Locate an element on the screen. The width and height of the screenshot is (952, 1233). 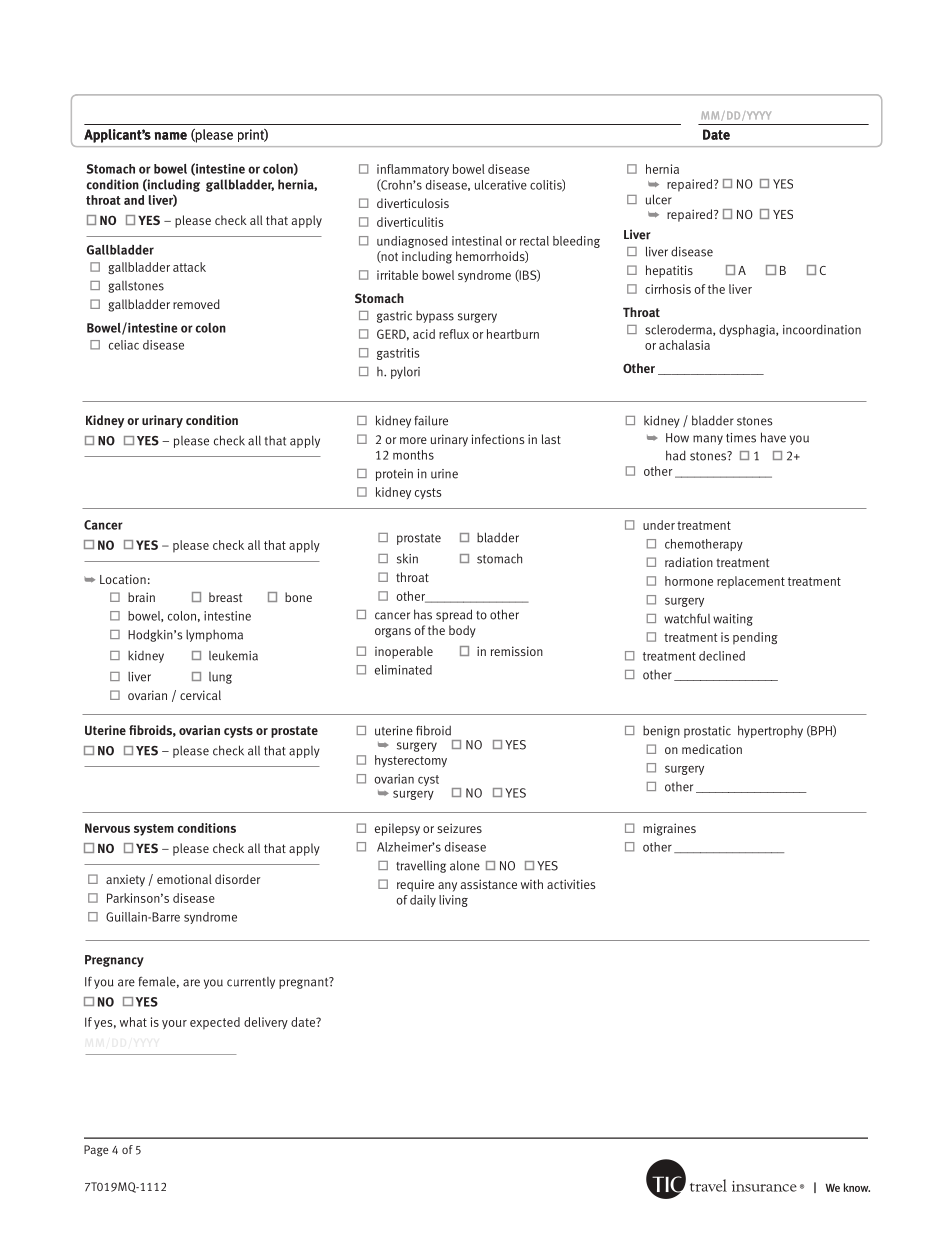
under is located at coordinates (659, 525).
